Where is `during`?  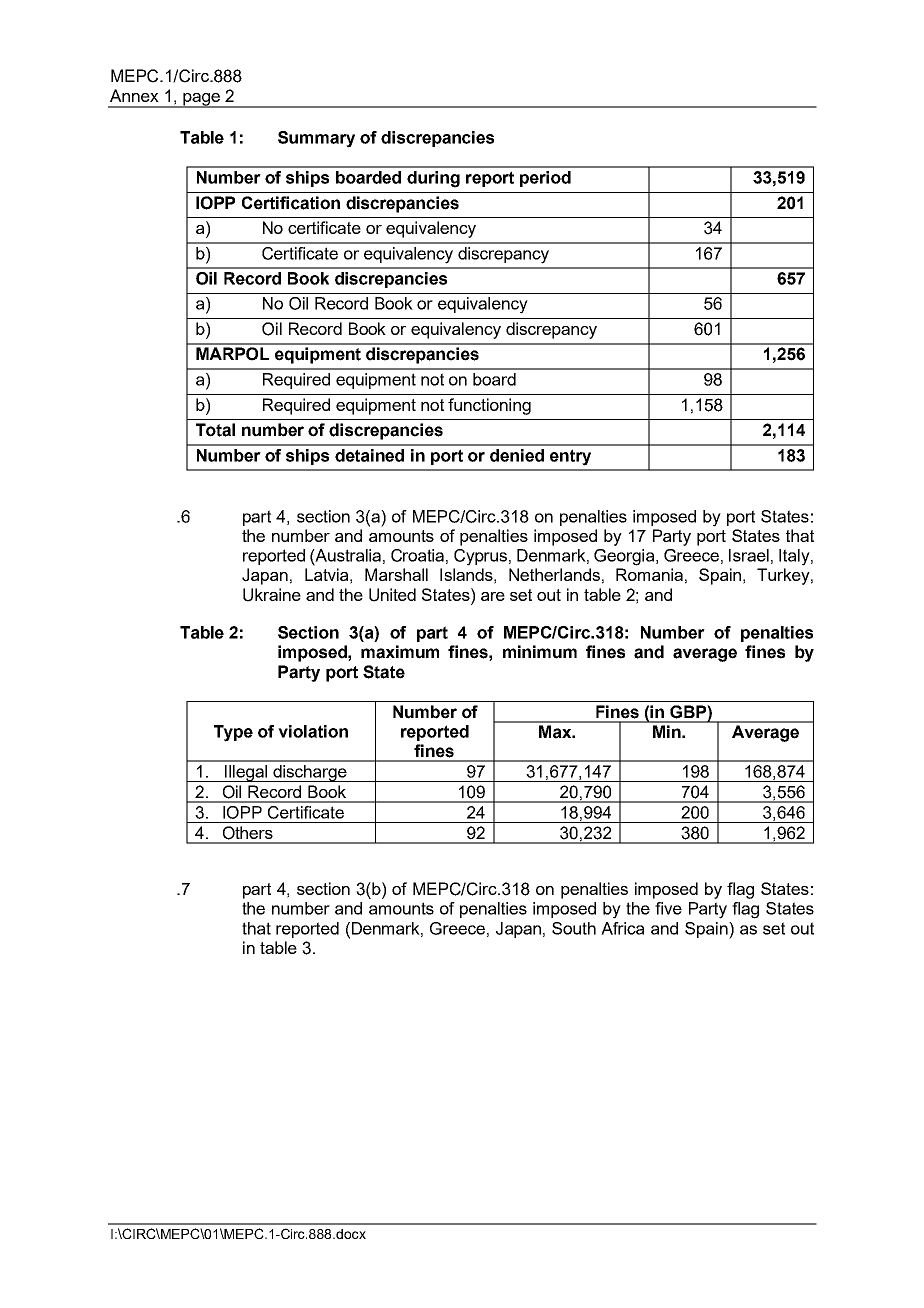
during is located at coordinates (433, 179).
